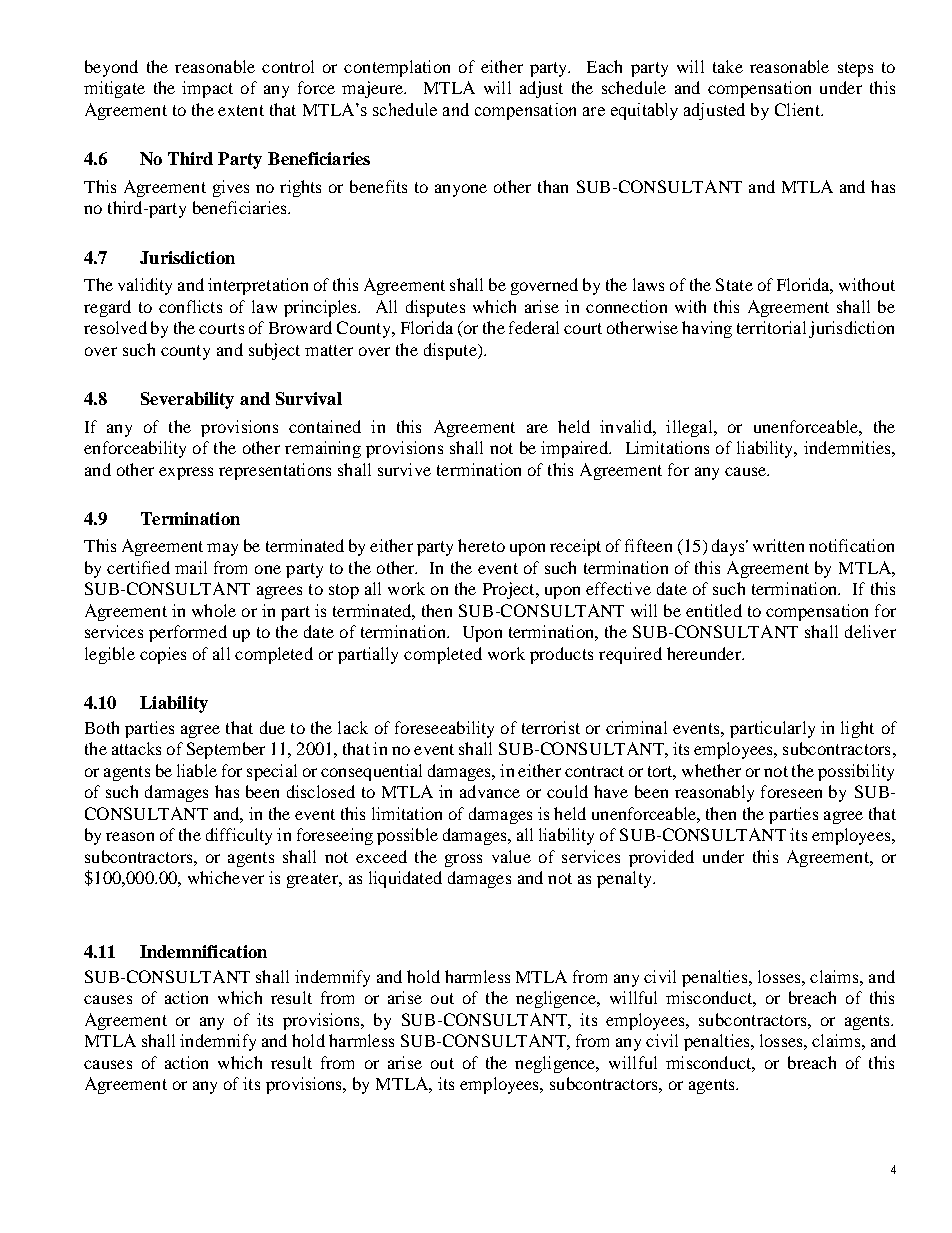 The image size is (952, 1233). What do you see at coordinates (734, 284) in the screenshot?
I see `State` at bounding box center [734, 284].
